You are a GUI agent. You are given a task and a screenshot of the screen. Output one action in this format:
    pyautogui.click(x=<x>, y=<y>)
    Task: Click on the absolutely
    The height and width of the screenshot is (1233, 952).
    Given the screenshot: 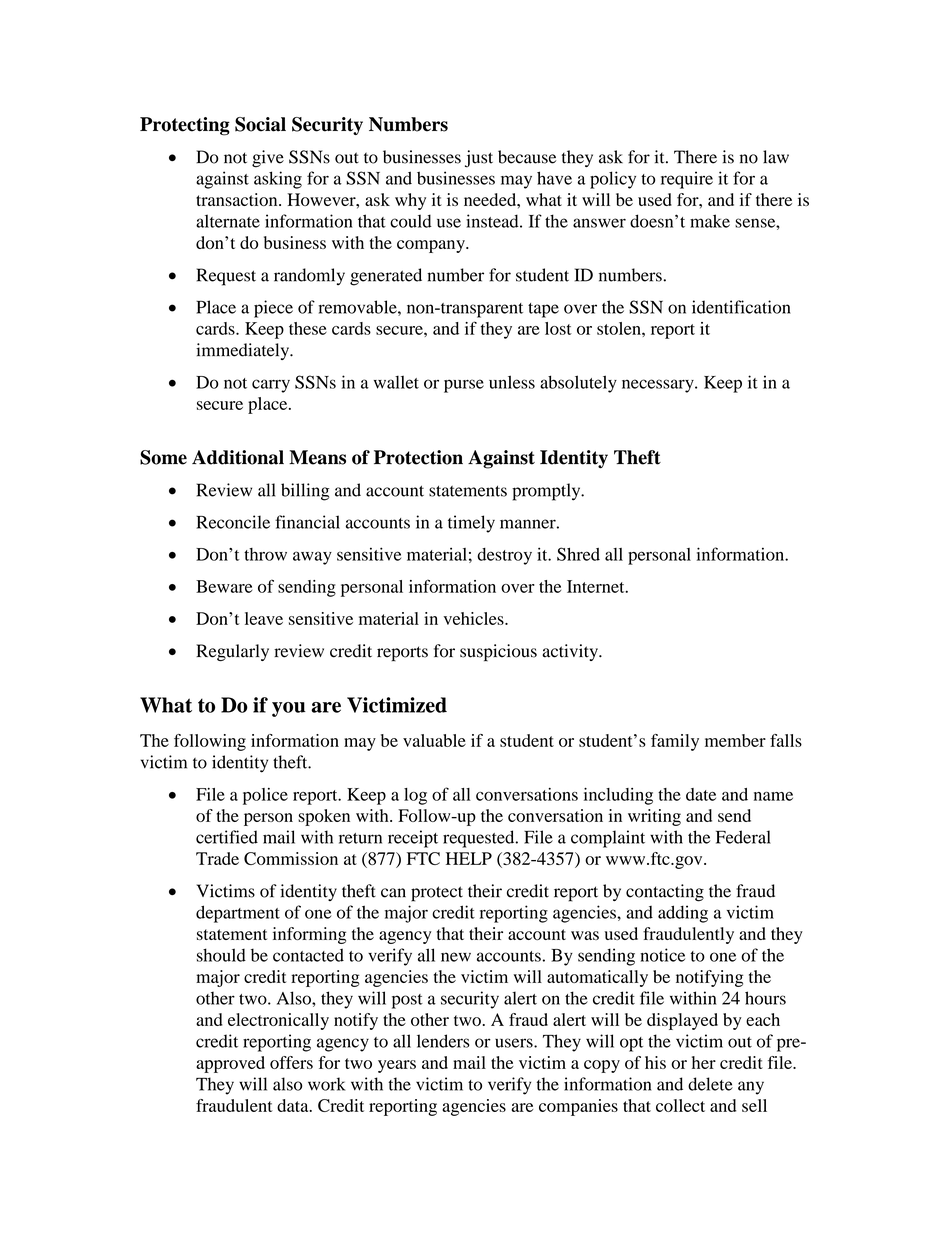 What is the action you would take?
    pyautogui.click(x=578, y=384)
